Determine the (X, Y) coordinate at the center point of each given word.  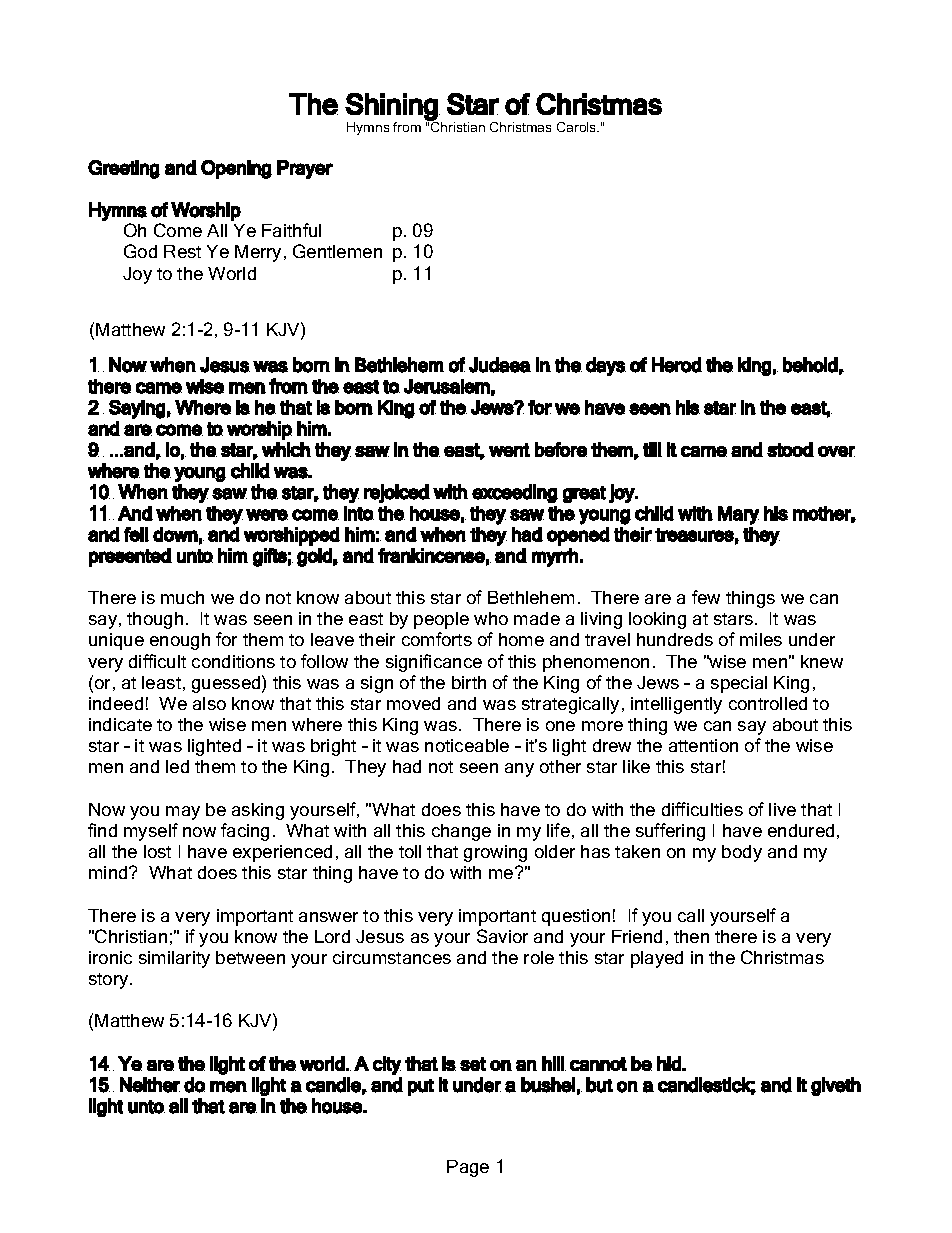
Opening (236, 169)
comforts (437, 639)
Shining (392, 107)
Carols (578, 127)
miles (761, 639)
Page (468, 1168)
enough (180, 641)
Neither (150, 1085)
